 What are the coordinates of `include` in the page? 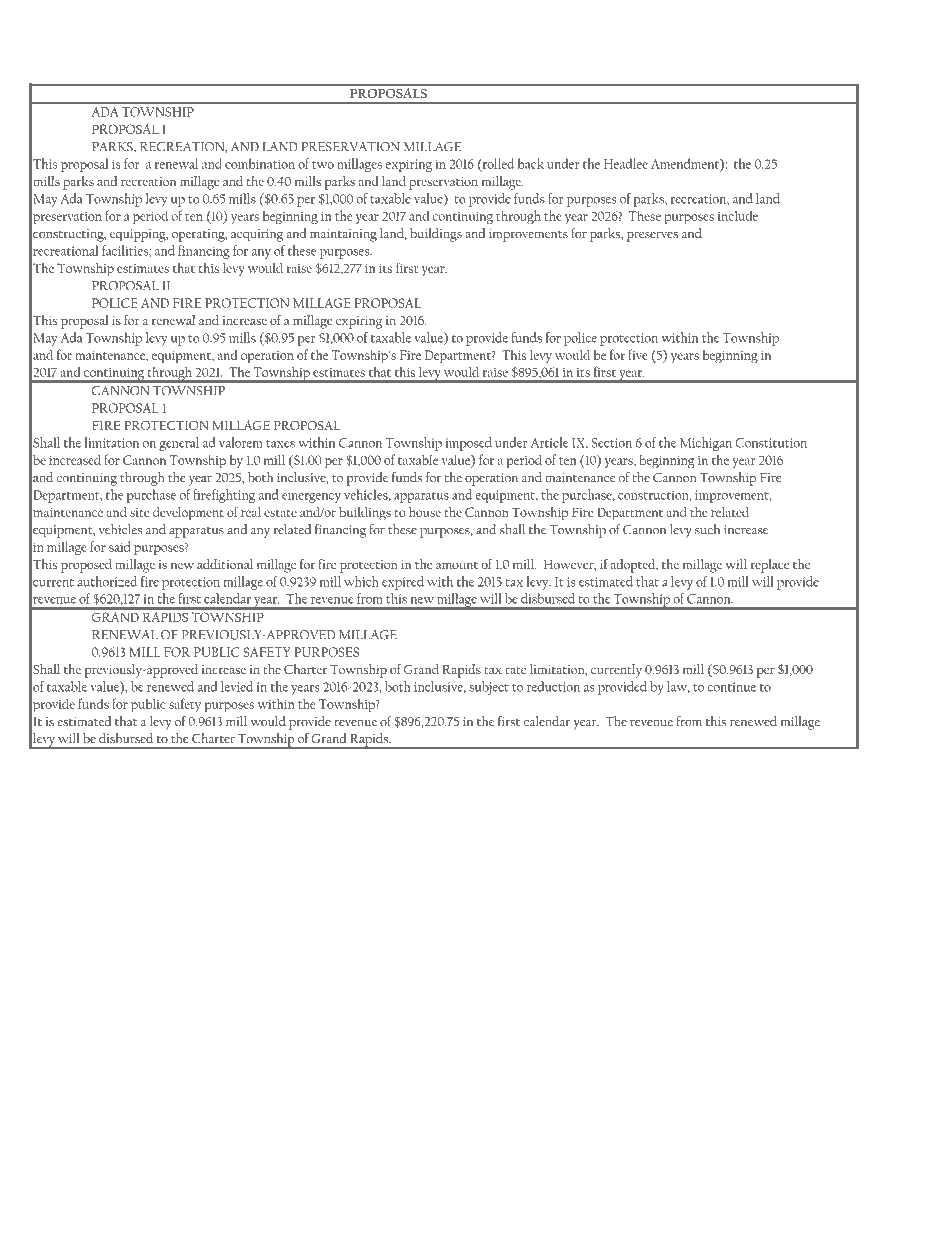 It's located at (738, 215).
